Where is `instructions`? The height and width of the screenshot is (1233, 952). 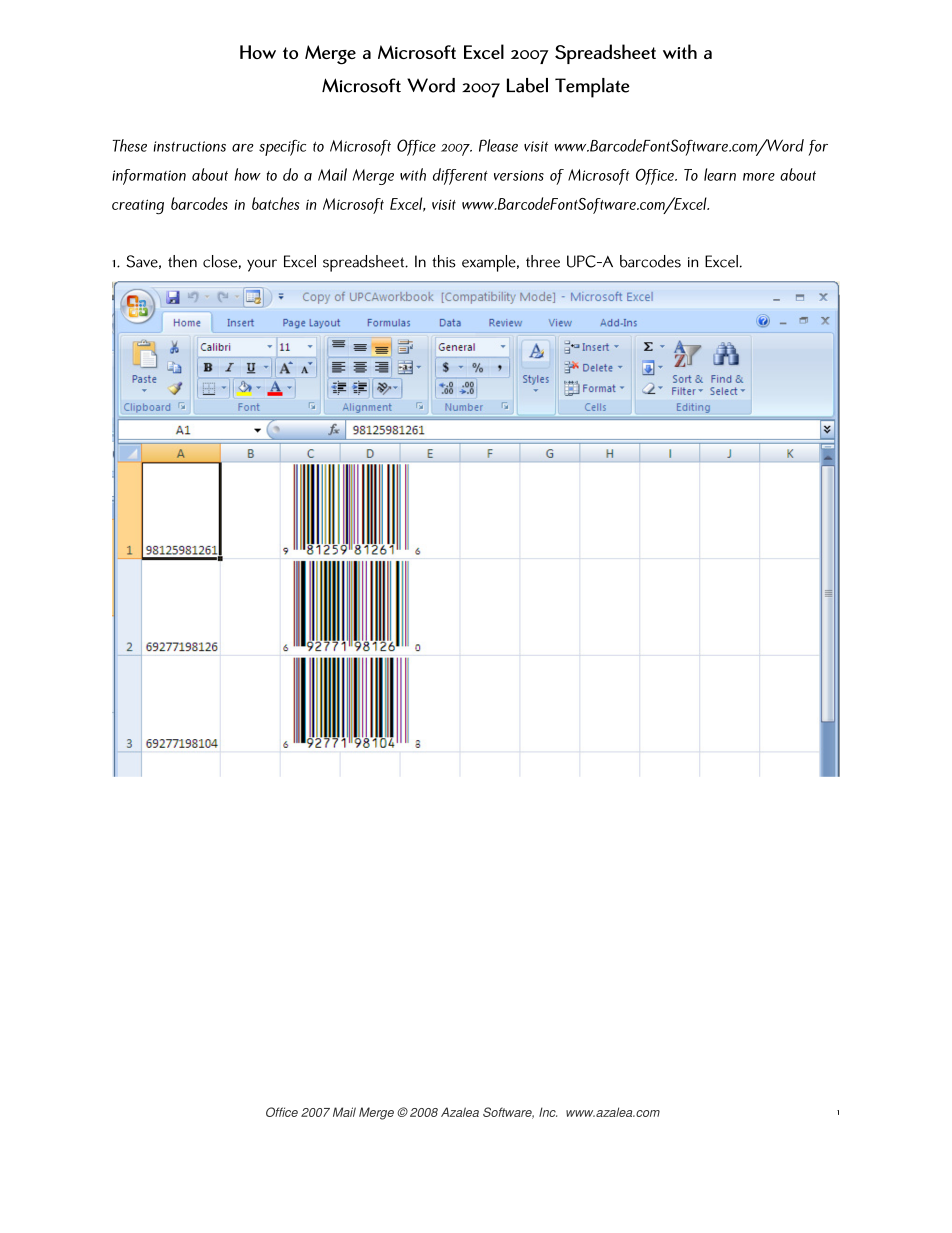 instructions is located at coordinates (190, 146).
